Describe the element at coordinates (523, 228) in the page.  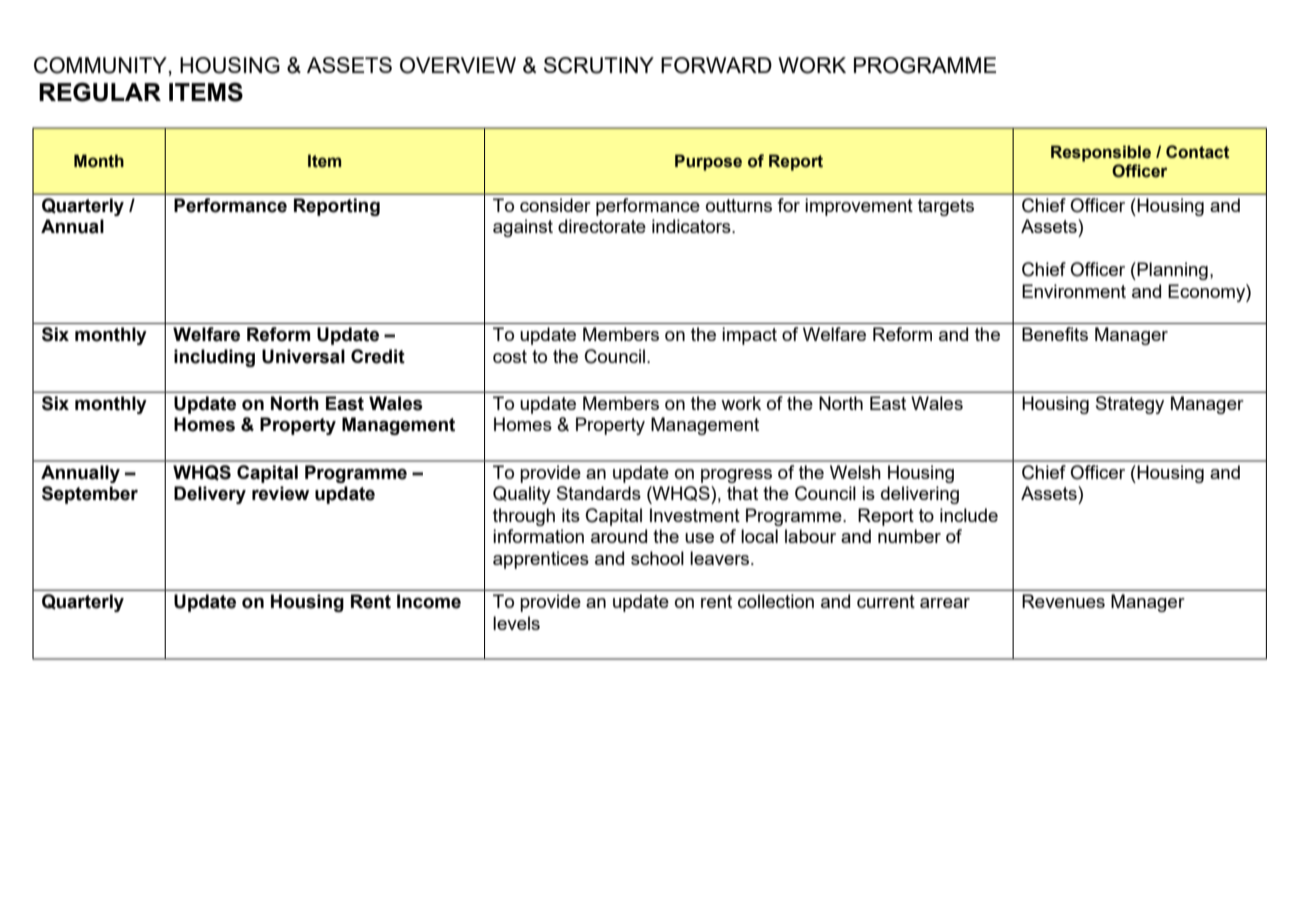
I see `against` at that location.
